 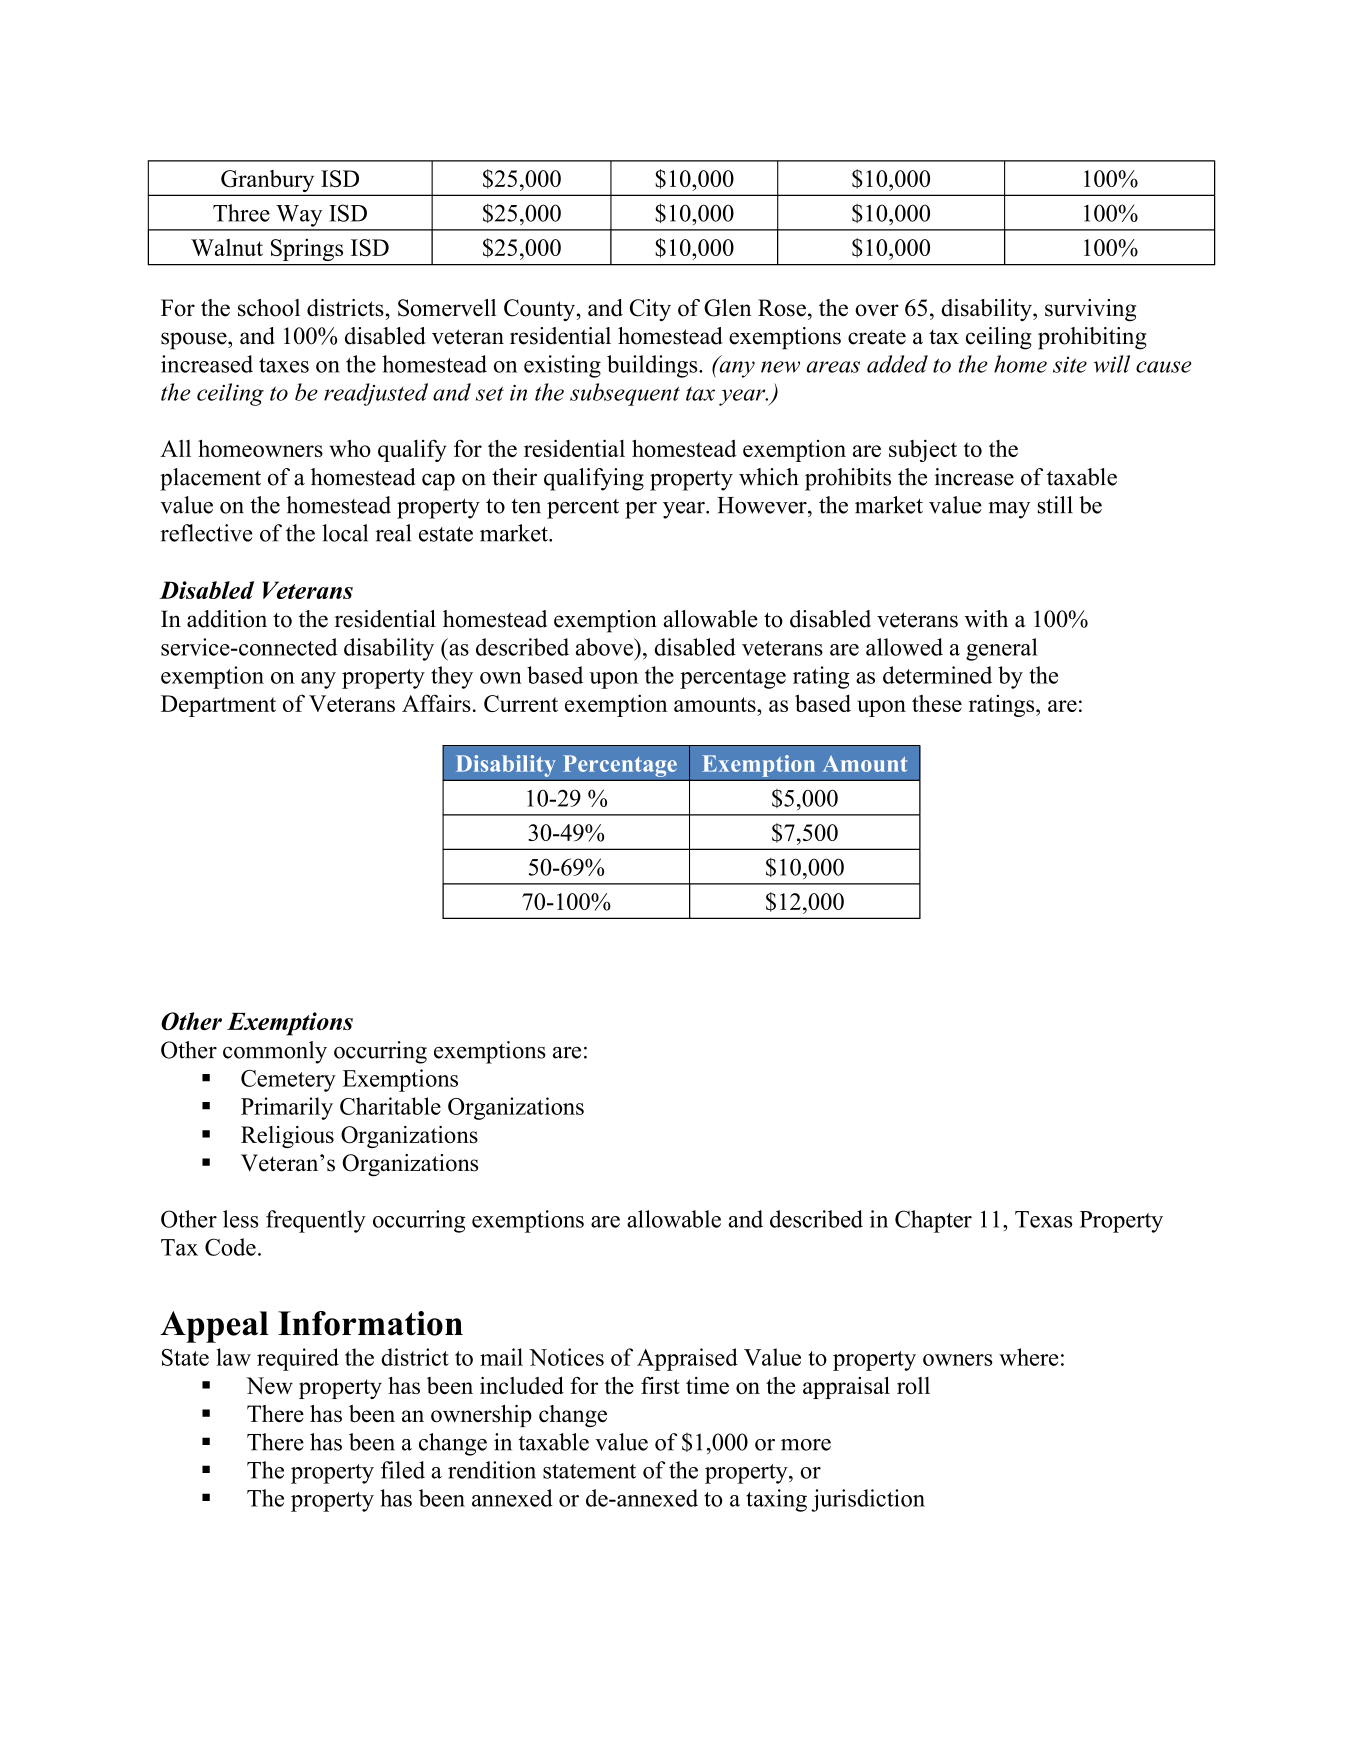 What do you see at coordinates (218, 706) in the screenshot?
I see `Department` at bounding box center [218, 706].
